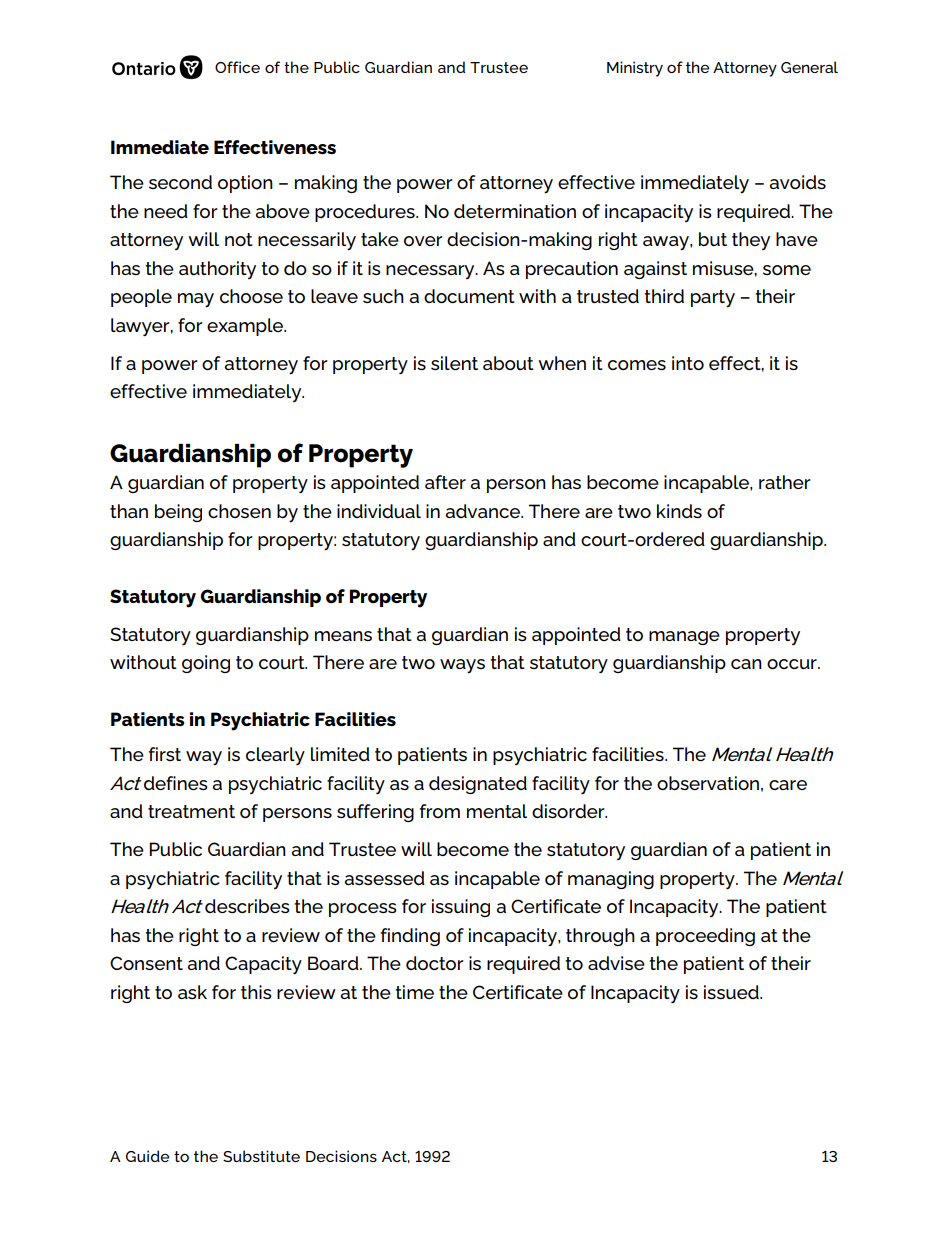 This screenshot has width=952, height=1233. What do you see at coordinates (809, 67) in the screenshot?
I see `General` at bounding box center [809, 67].
